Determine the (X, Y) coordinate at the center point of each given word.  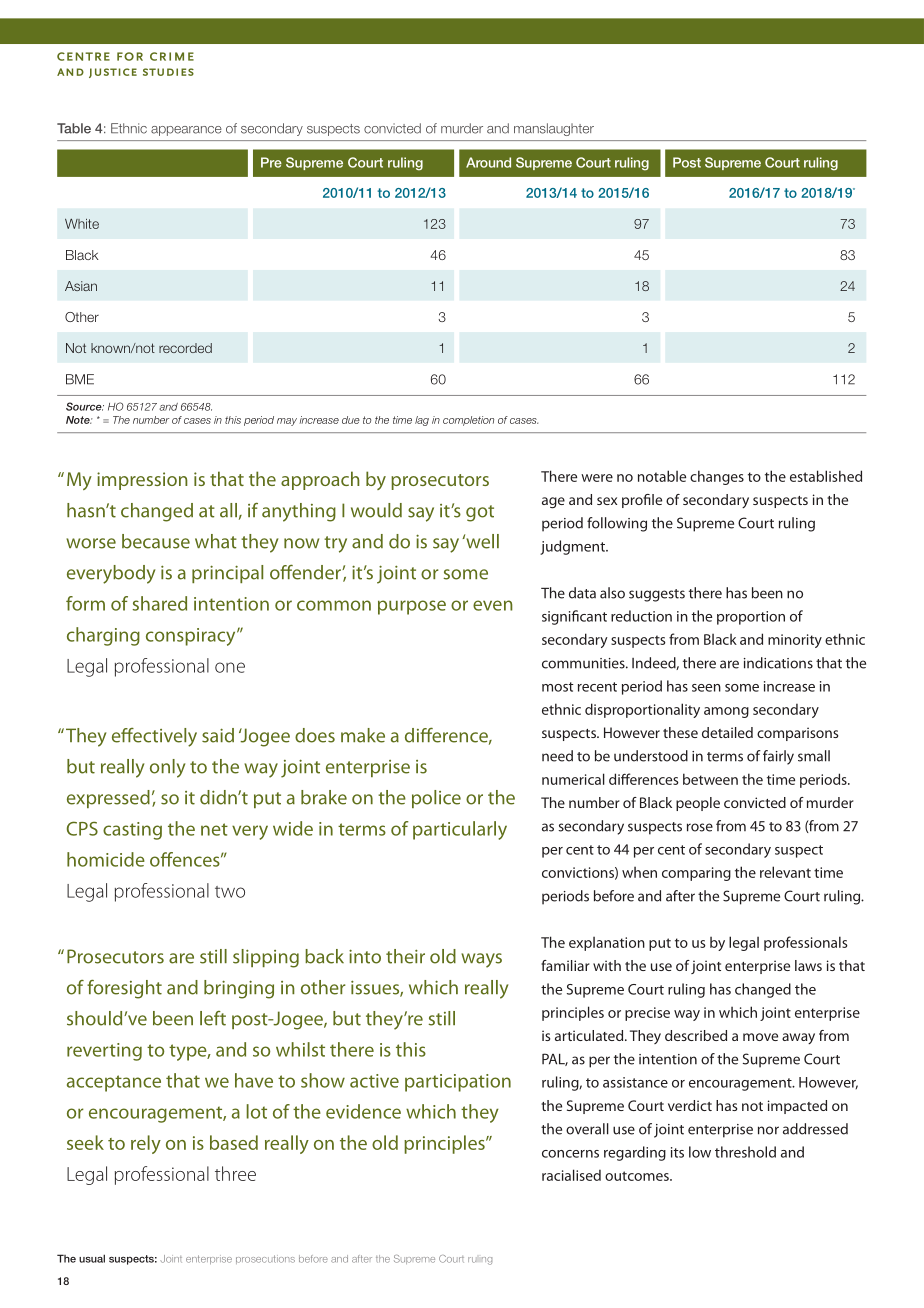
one (230, 667)
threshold (745, 1152)
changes (717, 477)
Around (488, 162)
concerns (570, 1154)
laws (808, 965)
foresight (124, 989)
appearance (186, 131)
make (363, 735)
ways (481, 960)
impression (142, 481)
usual (92, 1258)
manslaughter (554, 129)
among (726, 712)
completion (468, 421)
